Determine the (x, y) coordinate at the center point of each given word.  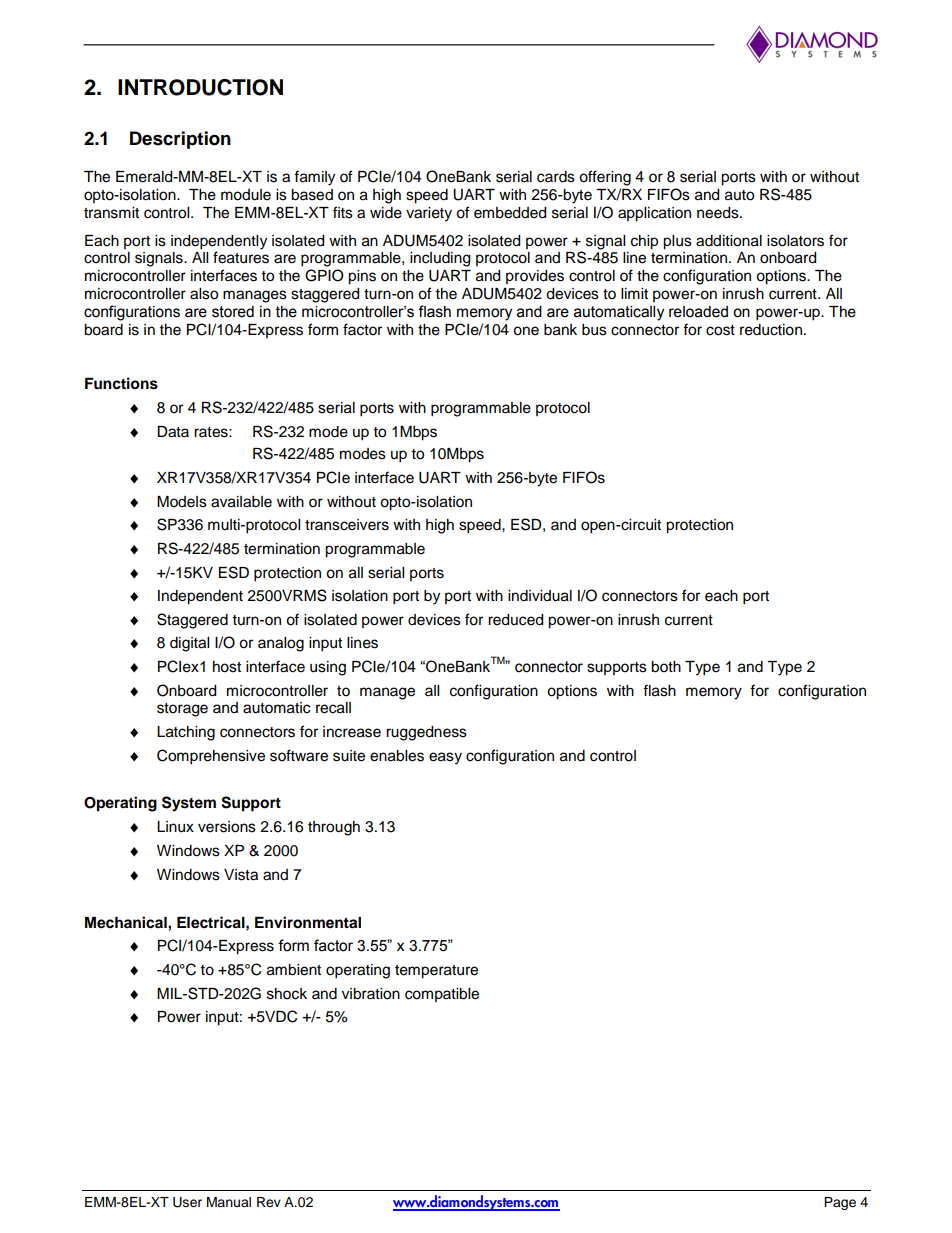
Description (180, 140)
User (187, 1202)
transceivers (347, 525)
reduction (771, 330)
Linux (175, 827)
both (666, 667)
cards (556, 177)
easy (445, 758)
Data (173, 432)
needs (719, 213)
